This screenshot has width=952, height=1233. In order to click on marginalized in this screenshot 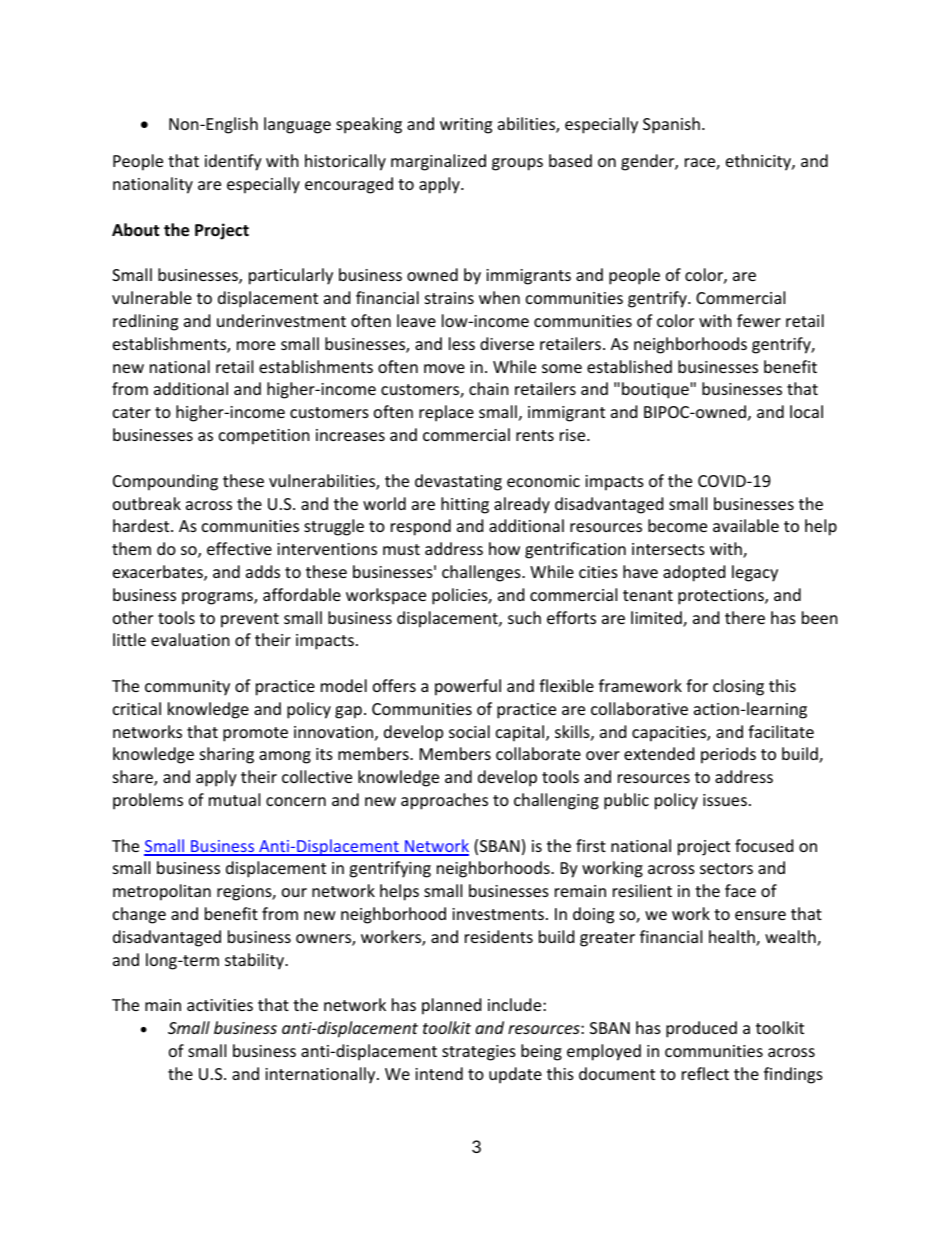, I will do `click(438, 162)`.
